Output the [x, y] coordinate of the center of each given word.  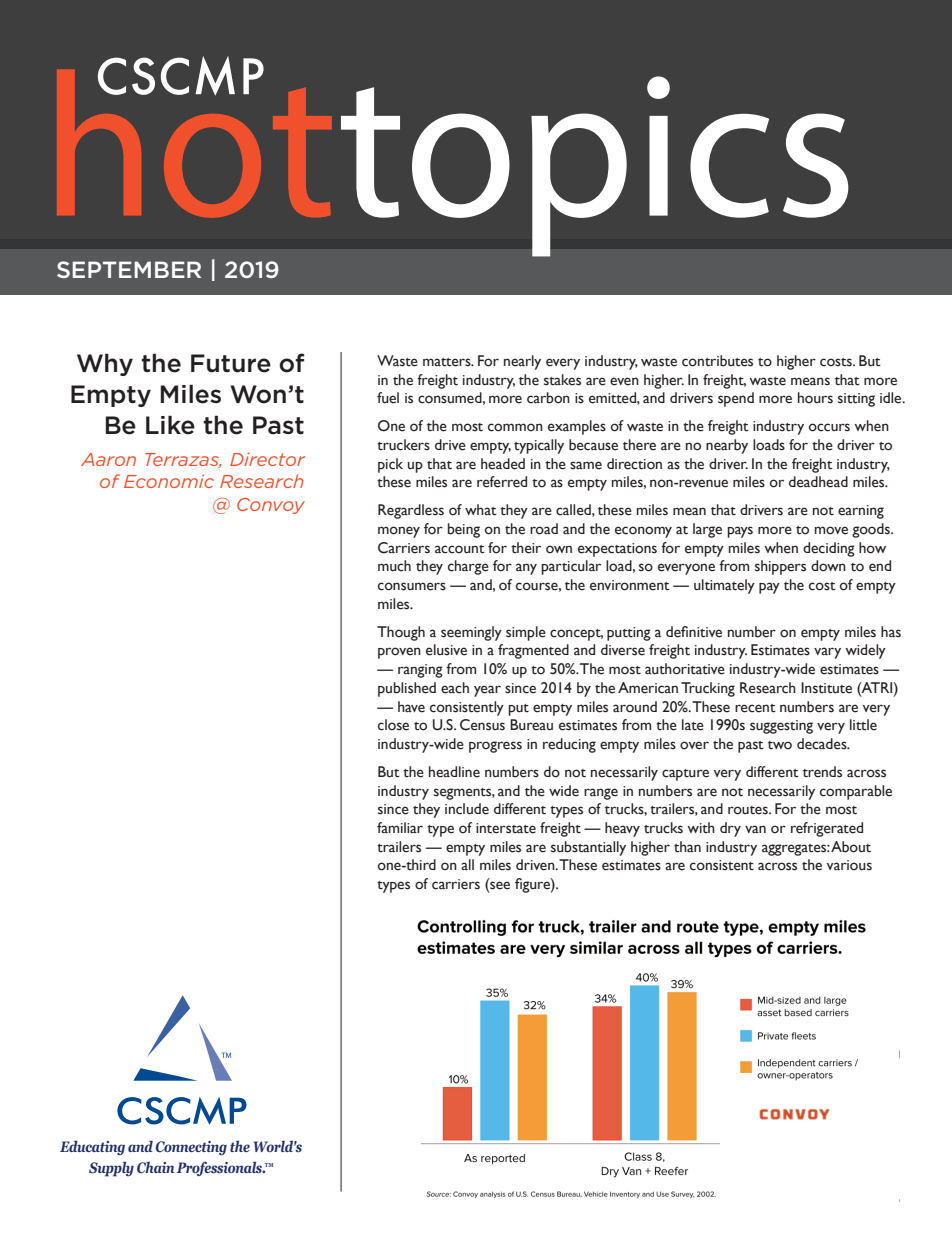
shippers [780, 567]
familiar [400, 828]
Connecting [191, 1148]
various [849, 865]
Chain [155, 1167]
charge [468, 567]
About [851, 847]
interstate [506, 828]
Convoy [271, 506]
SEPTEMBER [129, 269]
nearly [522, 362]
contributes [717, 361]
